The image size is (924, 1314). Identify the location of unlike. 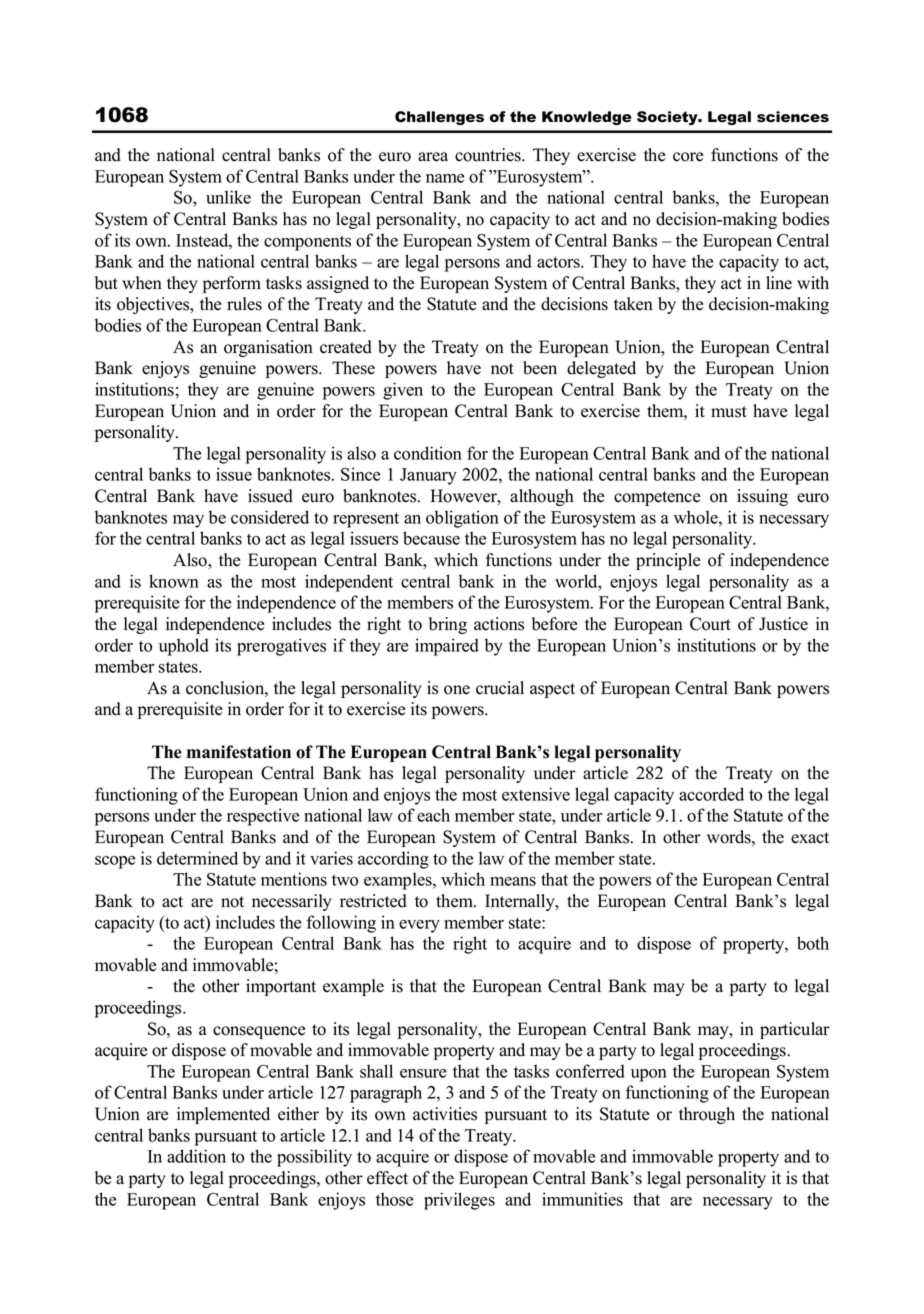
(228, 197).
